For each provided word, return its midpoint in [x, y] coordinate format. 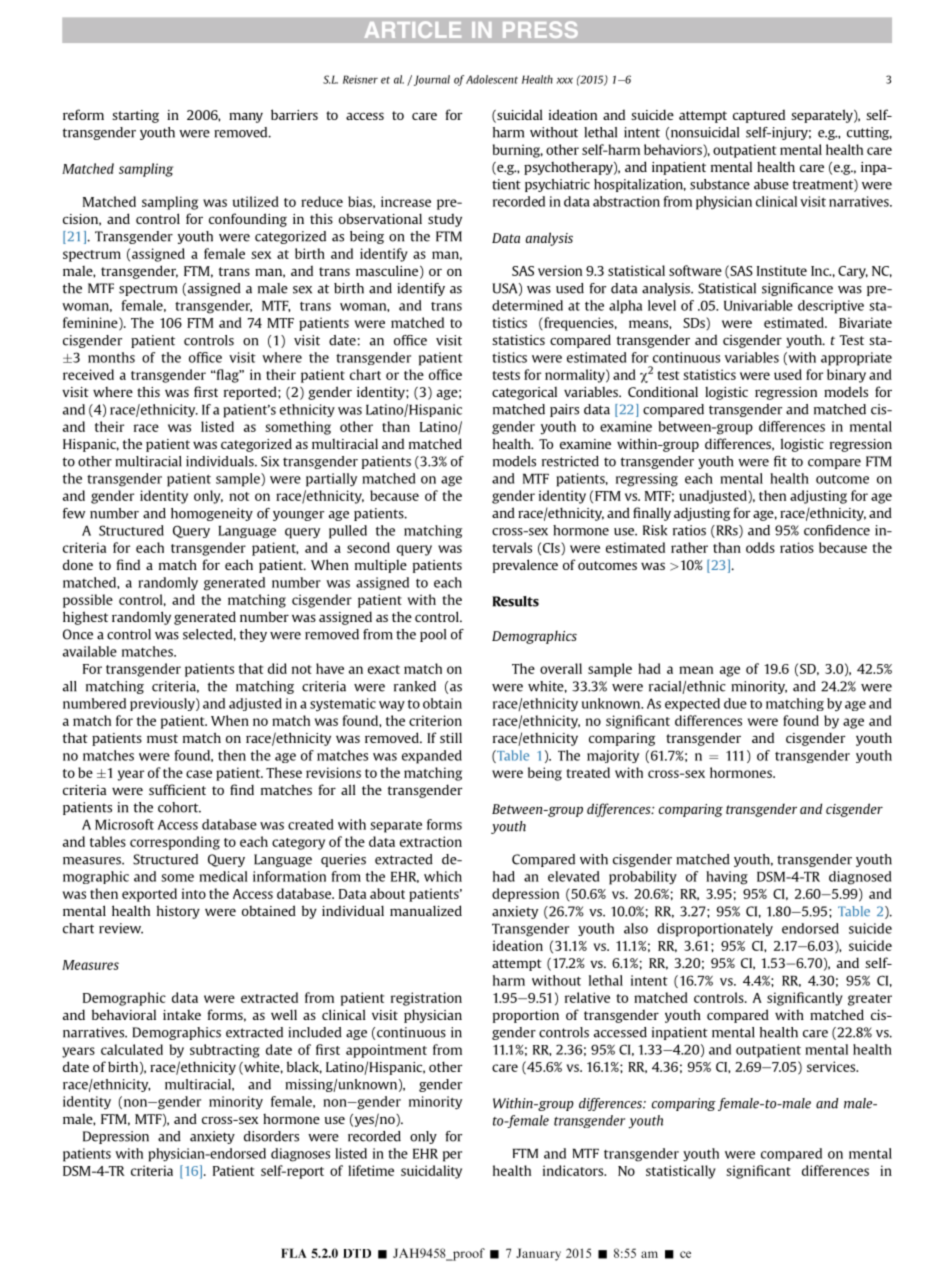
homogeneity [212, 514]
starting [135, 116]
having [727, 878]
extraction [431, 841]
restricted [570, 461]
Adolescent [492, 79]
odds [760, 547]
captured [759, 116]
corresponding [175, 843]
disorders [271, 1136]
